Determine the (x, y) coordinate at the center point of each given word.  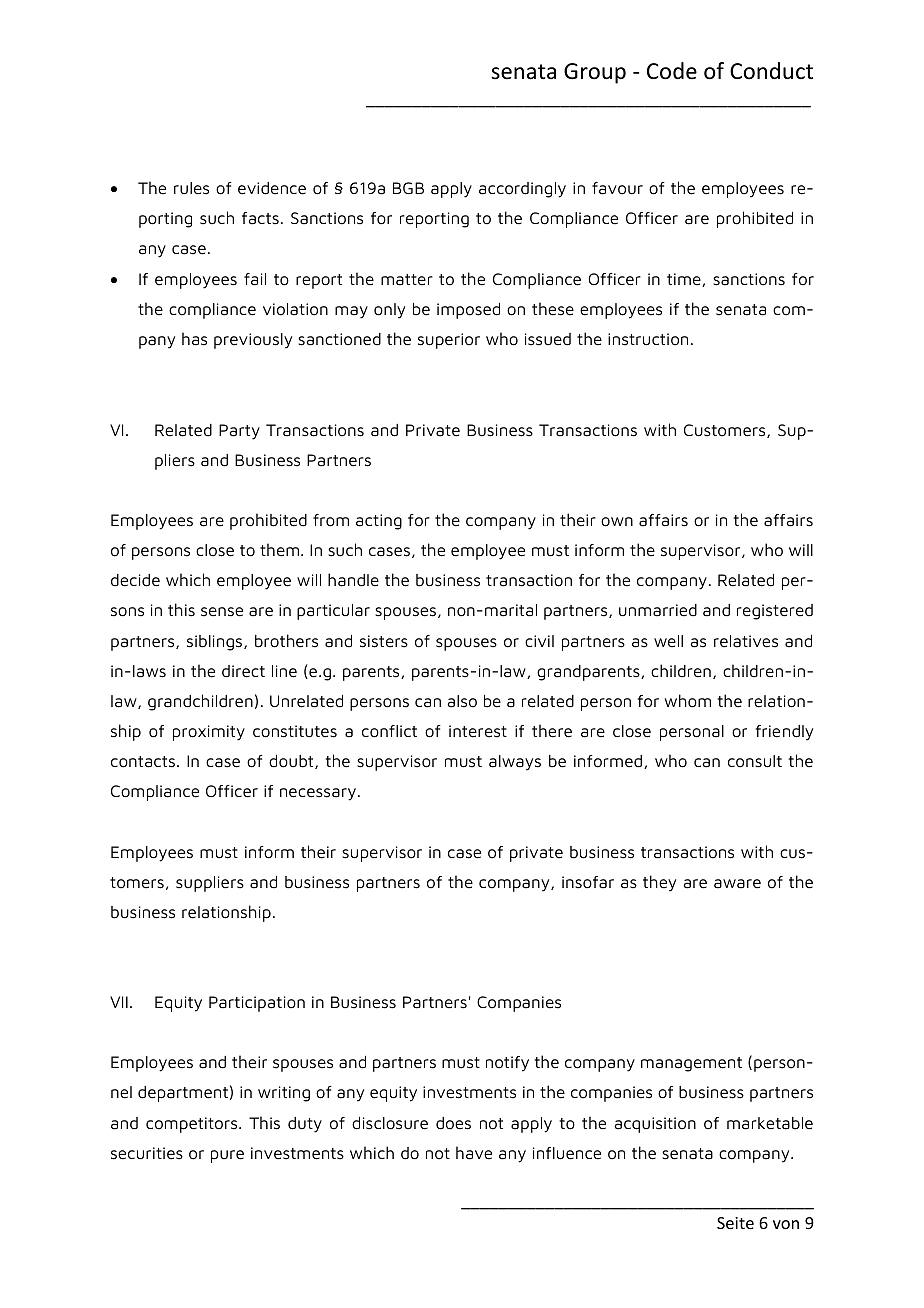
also (462, 701)
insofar (588, 882)
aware (737, 884)
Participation (257, 1004)
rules (191, 188)
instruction (648, 339)
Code (672, 71)
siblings (216, 643)
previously (253, 341)
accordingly (522, 190)
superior (449, 341)
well (668, 641)
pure (227, 1156)
